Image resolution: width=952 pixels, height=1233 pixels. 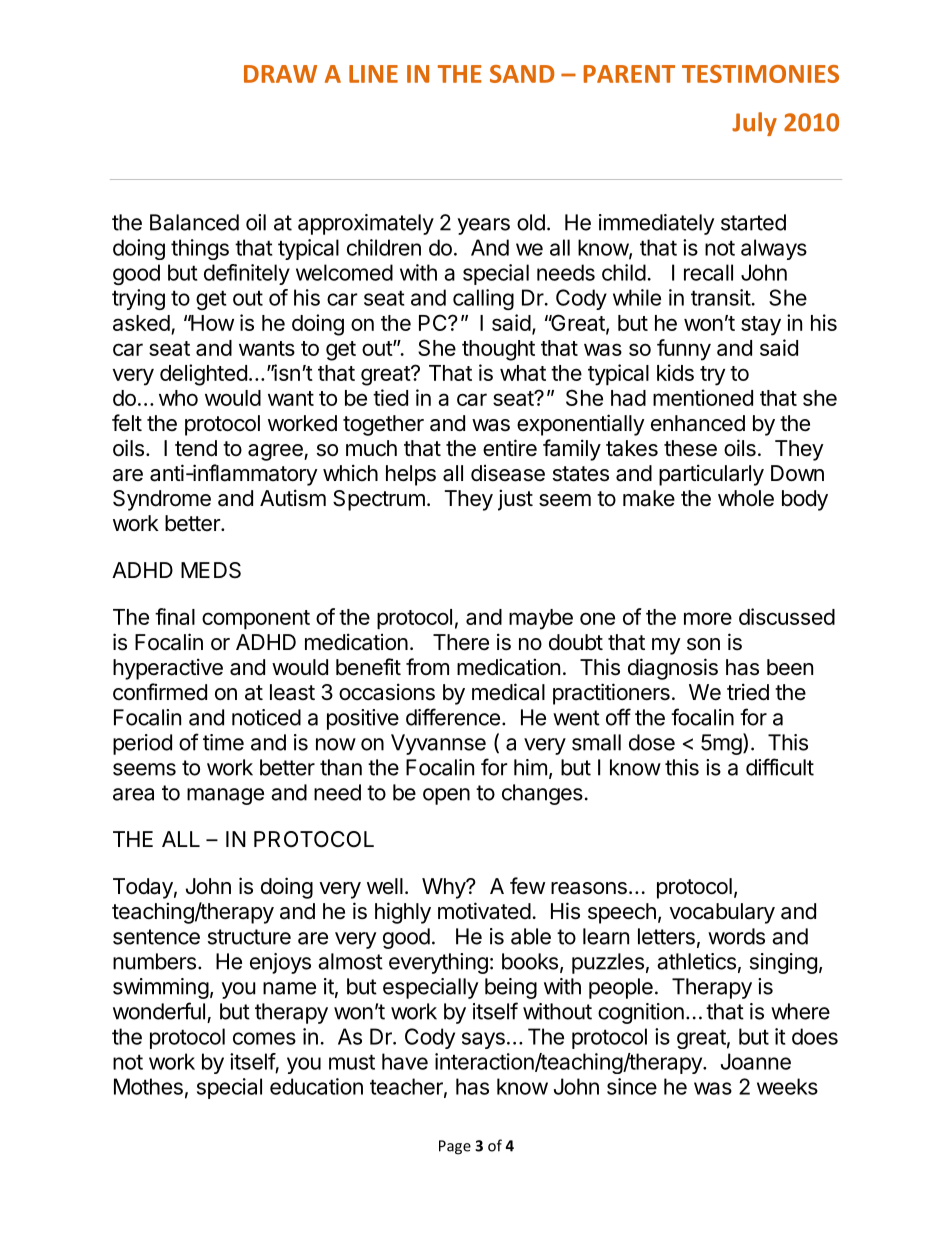 I want to click on more, so click(x=708, y=618).
